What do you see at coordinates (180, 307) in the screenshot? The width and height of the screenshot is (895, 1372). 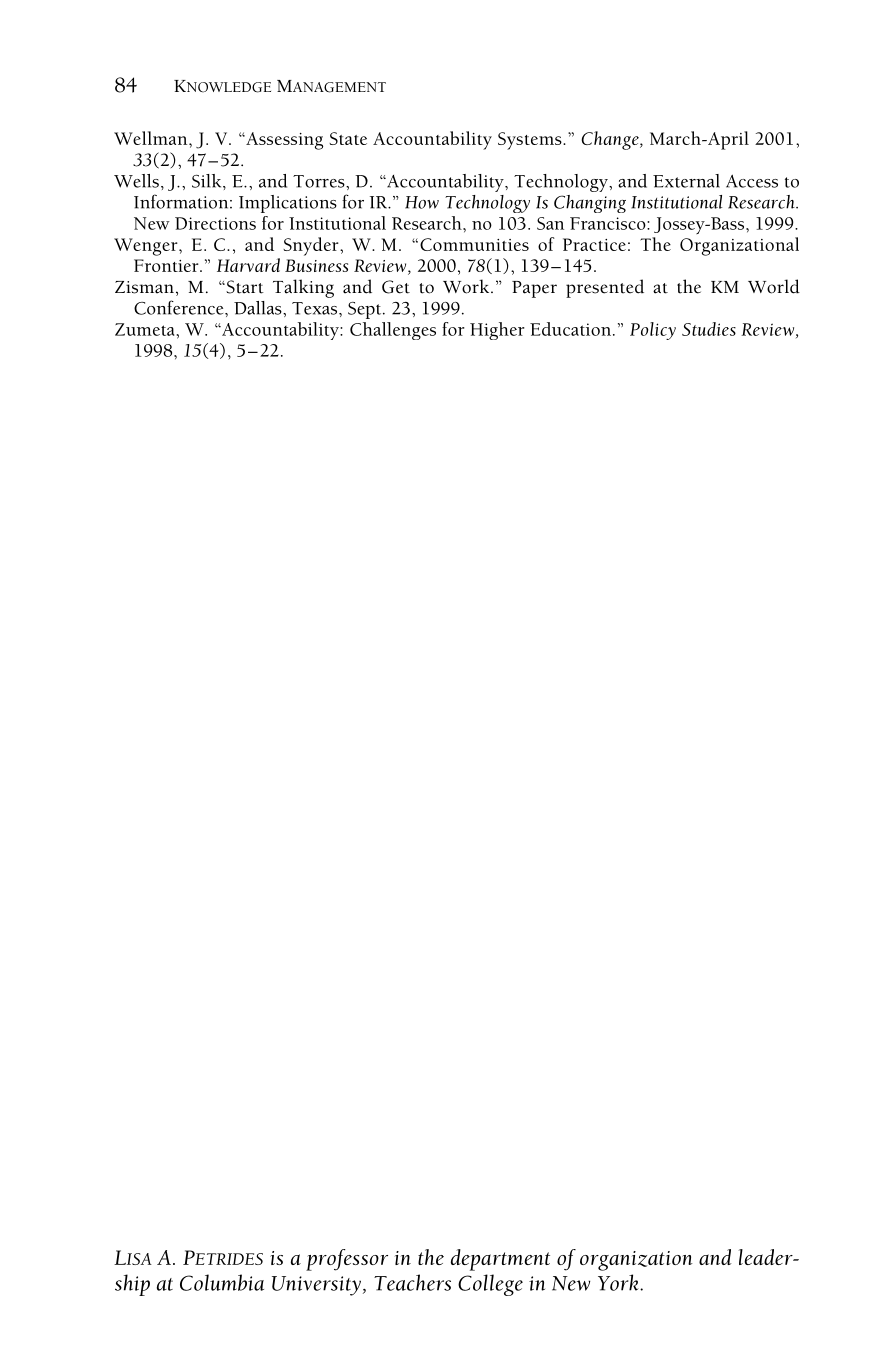 I see `Conference` at bounding box center [180, 307].
